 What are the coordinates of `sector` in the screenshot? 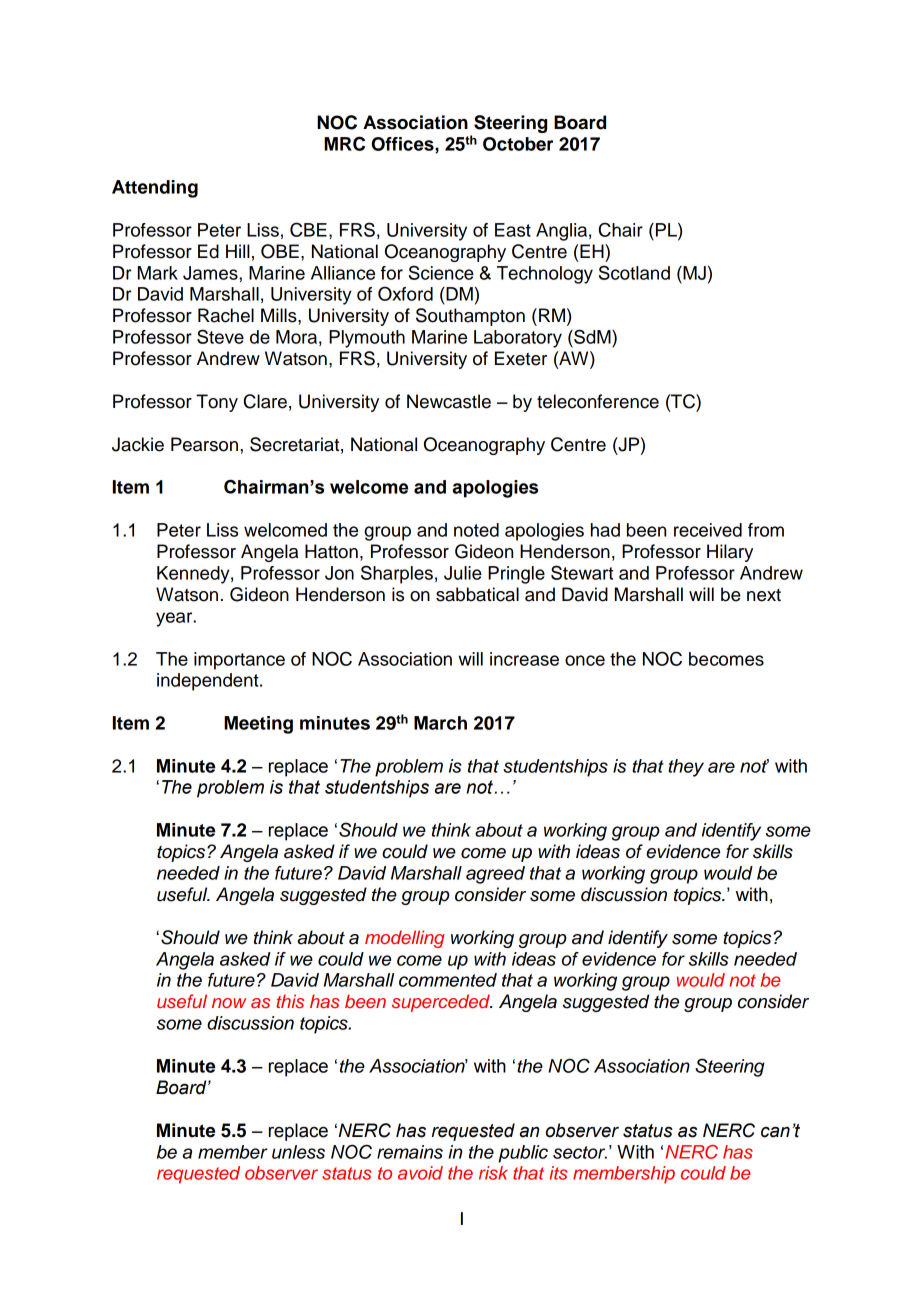 It's located at (580, 1152).
